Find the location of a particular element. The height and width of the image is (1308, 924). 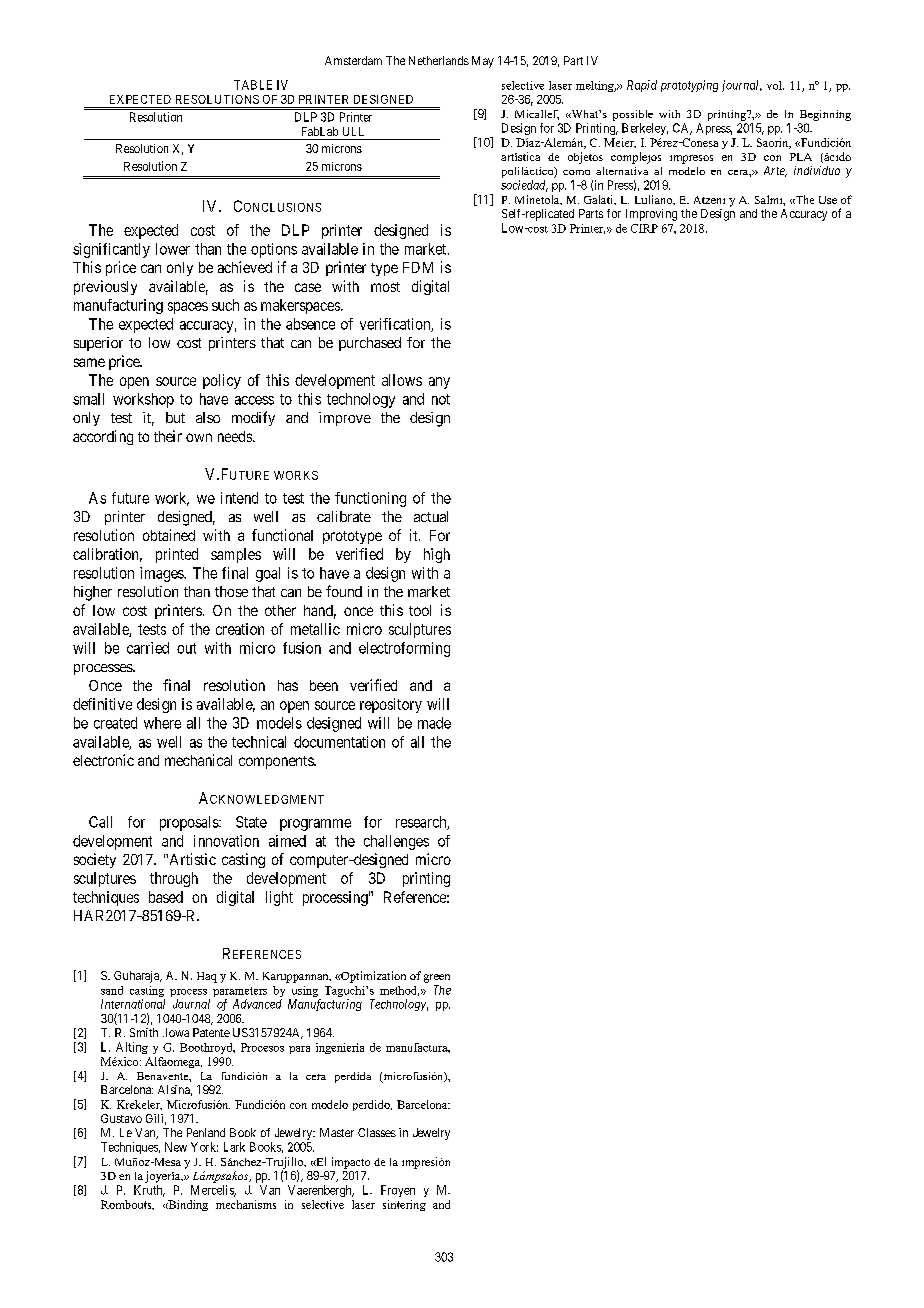

vol is located at coordinates (775, 85).
